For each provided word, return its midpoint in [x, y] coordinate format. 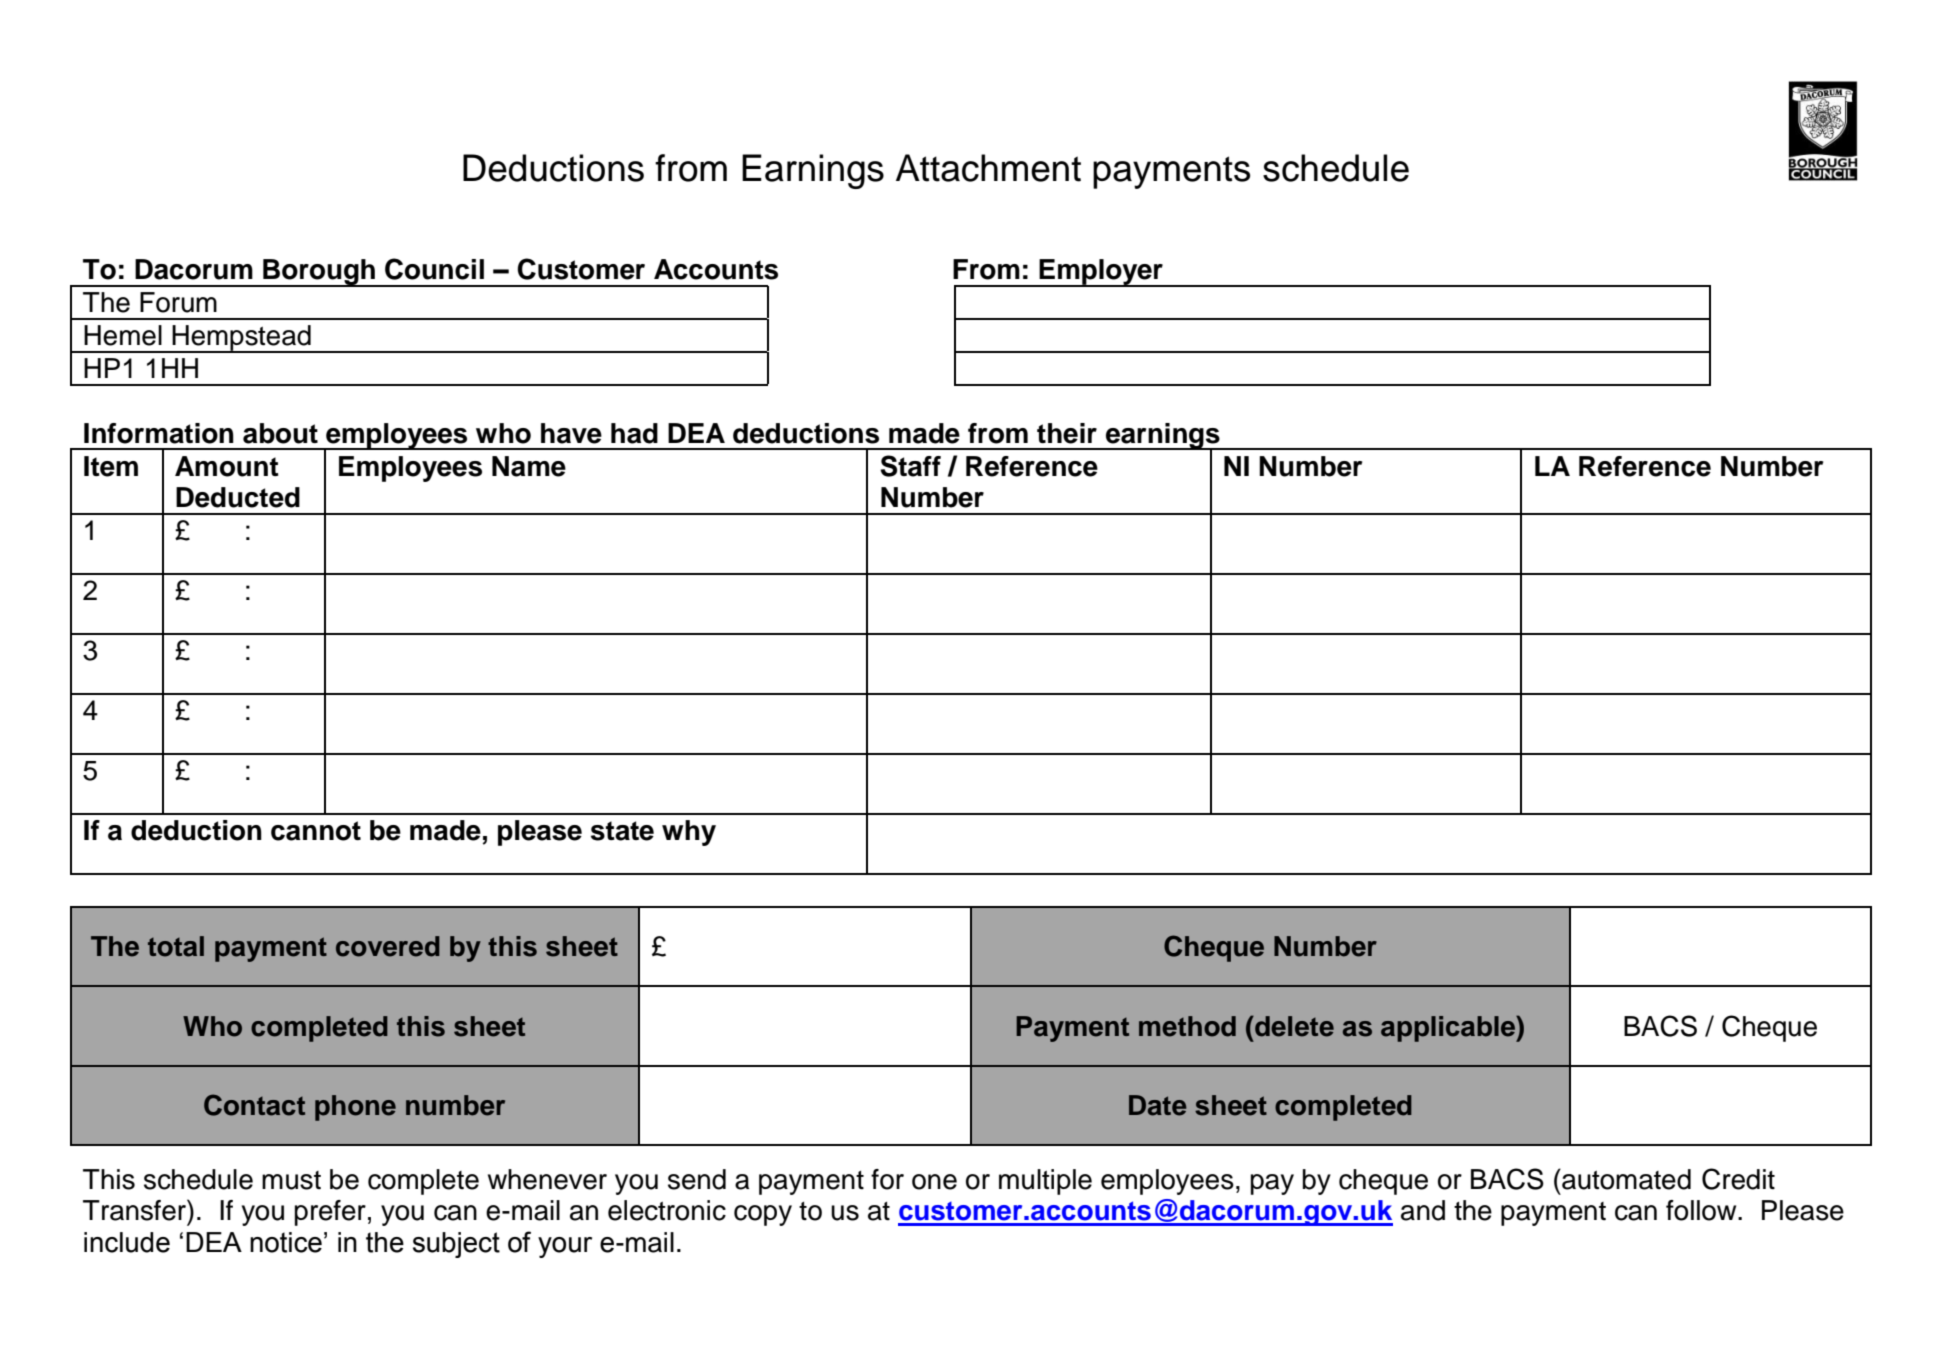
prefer [330, 1213]
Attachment [988, 168]
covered [388, 946]
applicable [1449, 1029]
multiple [1045, 1182]
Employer [1101, 273]
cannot [316, 831]
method [1187, 1026]
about [280, 433]
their [1067, 433]
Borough [319, 273]
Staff [910, 466]
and [1423, 1210]
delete [1293, 1026]
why [689, 833]
